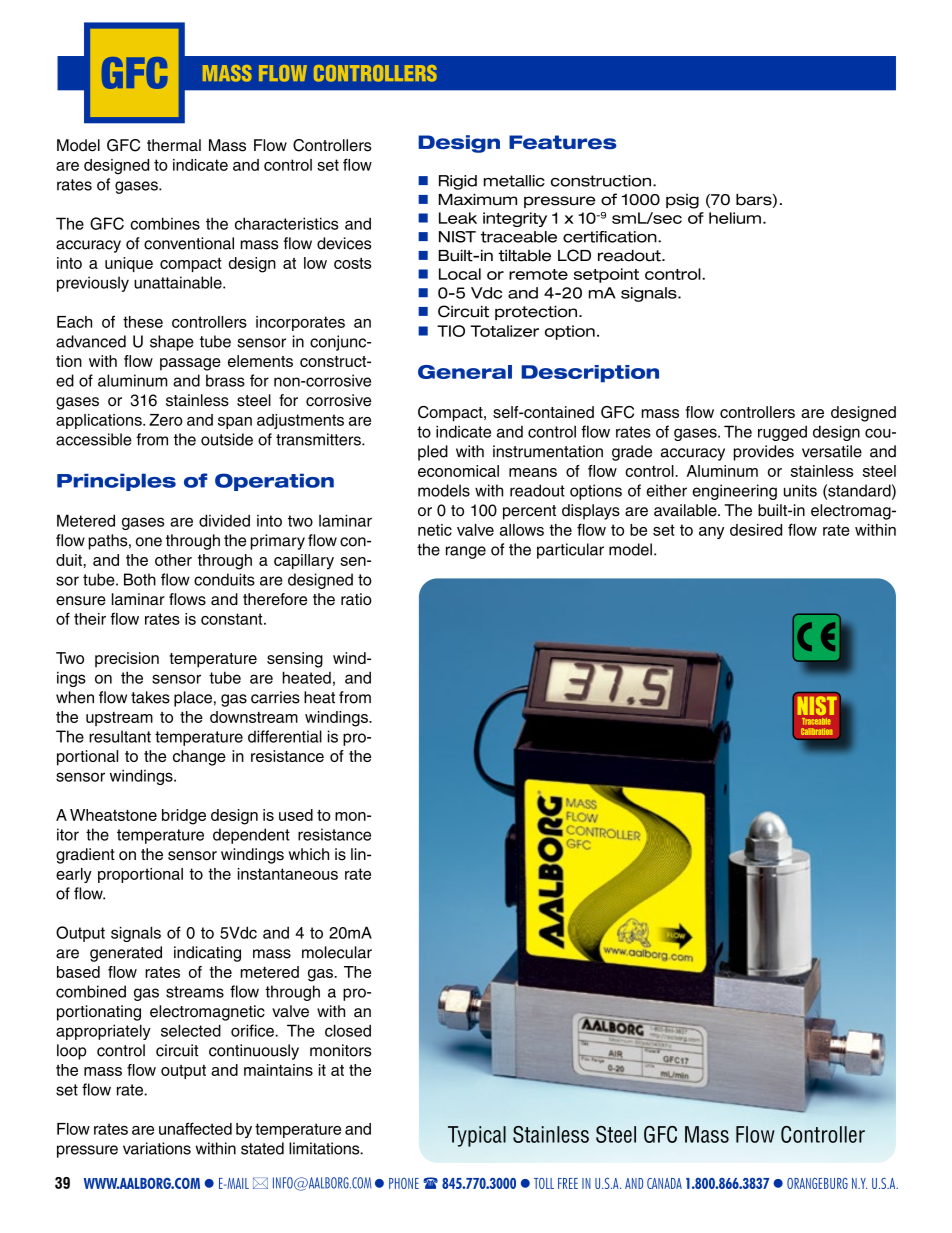  I want to click on any, so click(711, 533).
